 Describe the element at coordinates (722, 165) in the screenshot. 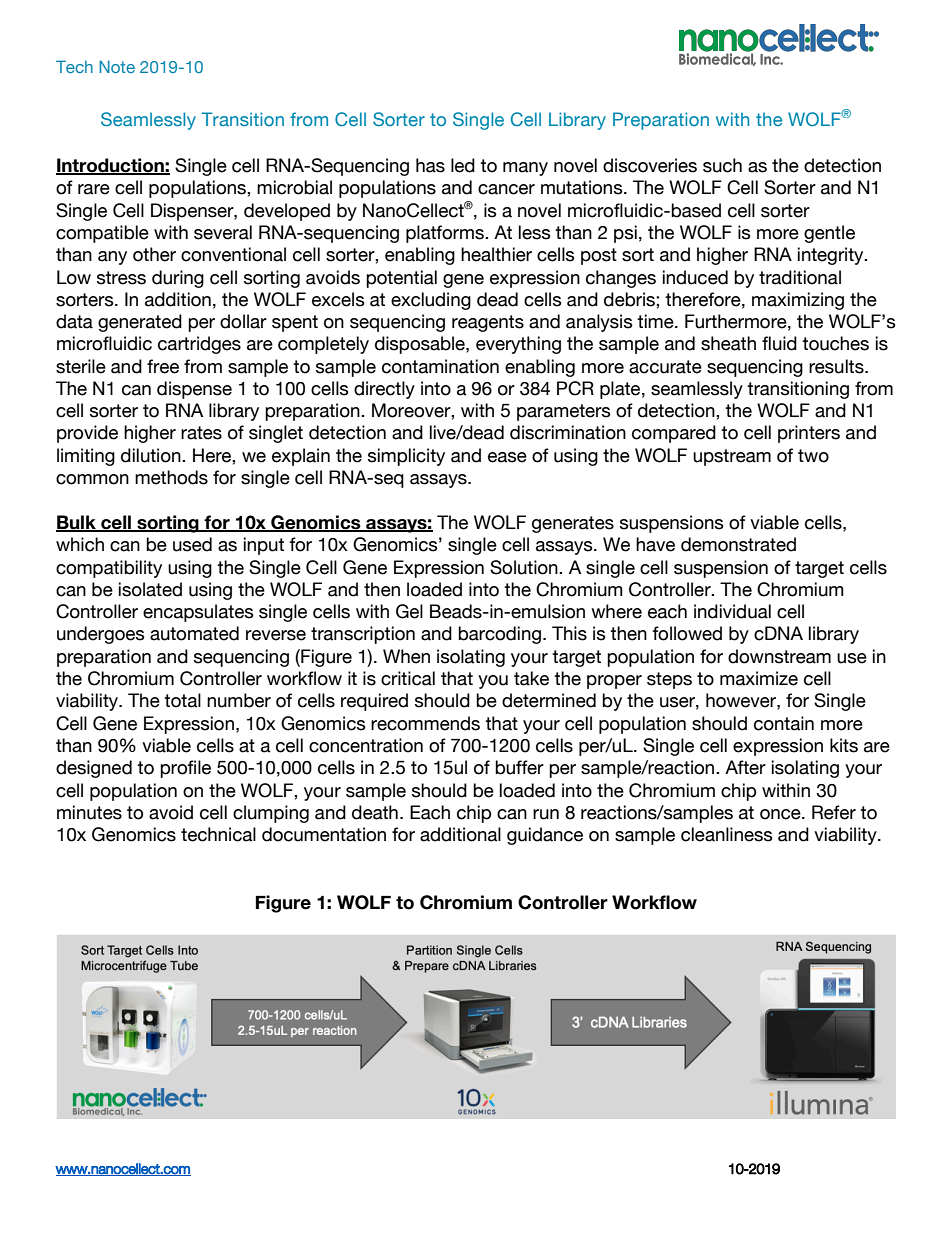

I see `such` at that location.
